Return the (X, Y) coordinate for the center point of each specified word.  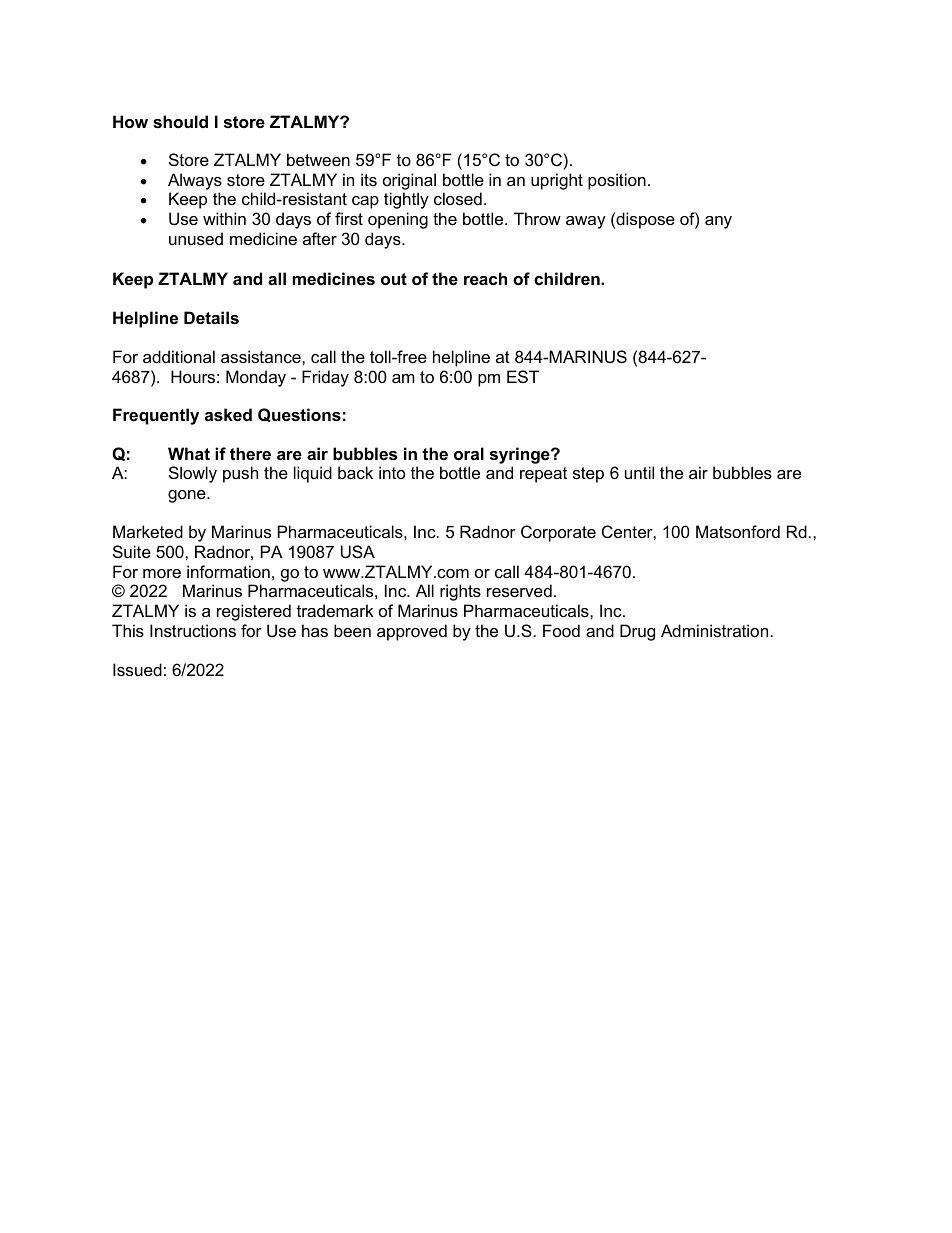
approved (412, 632)
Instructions (193, 630)
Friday (325, 378)
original (409, 181)
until (639, 472)
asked (228, 414)
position (617, 181)
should (180, 121)
